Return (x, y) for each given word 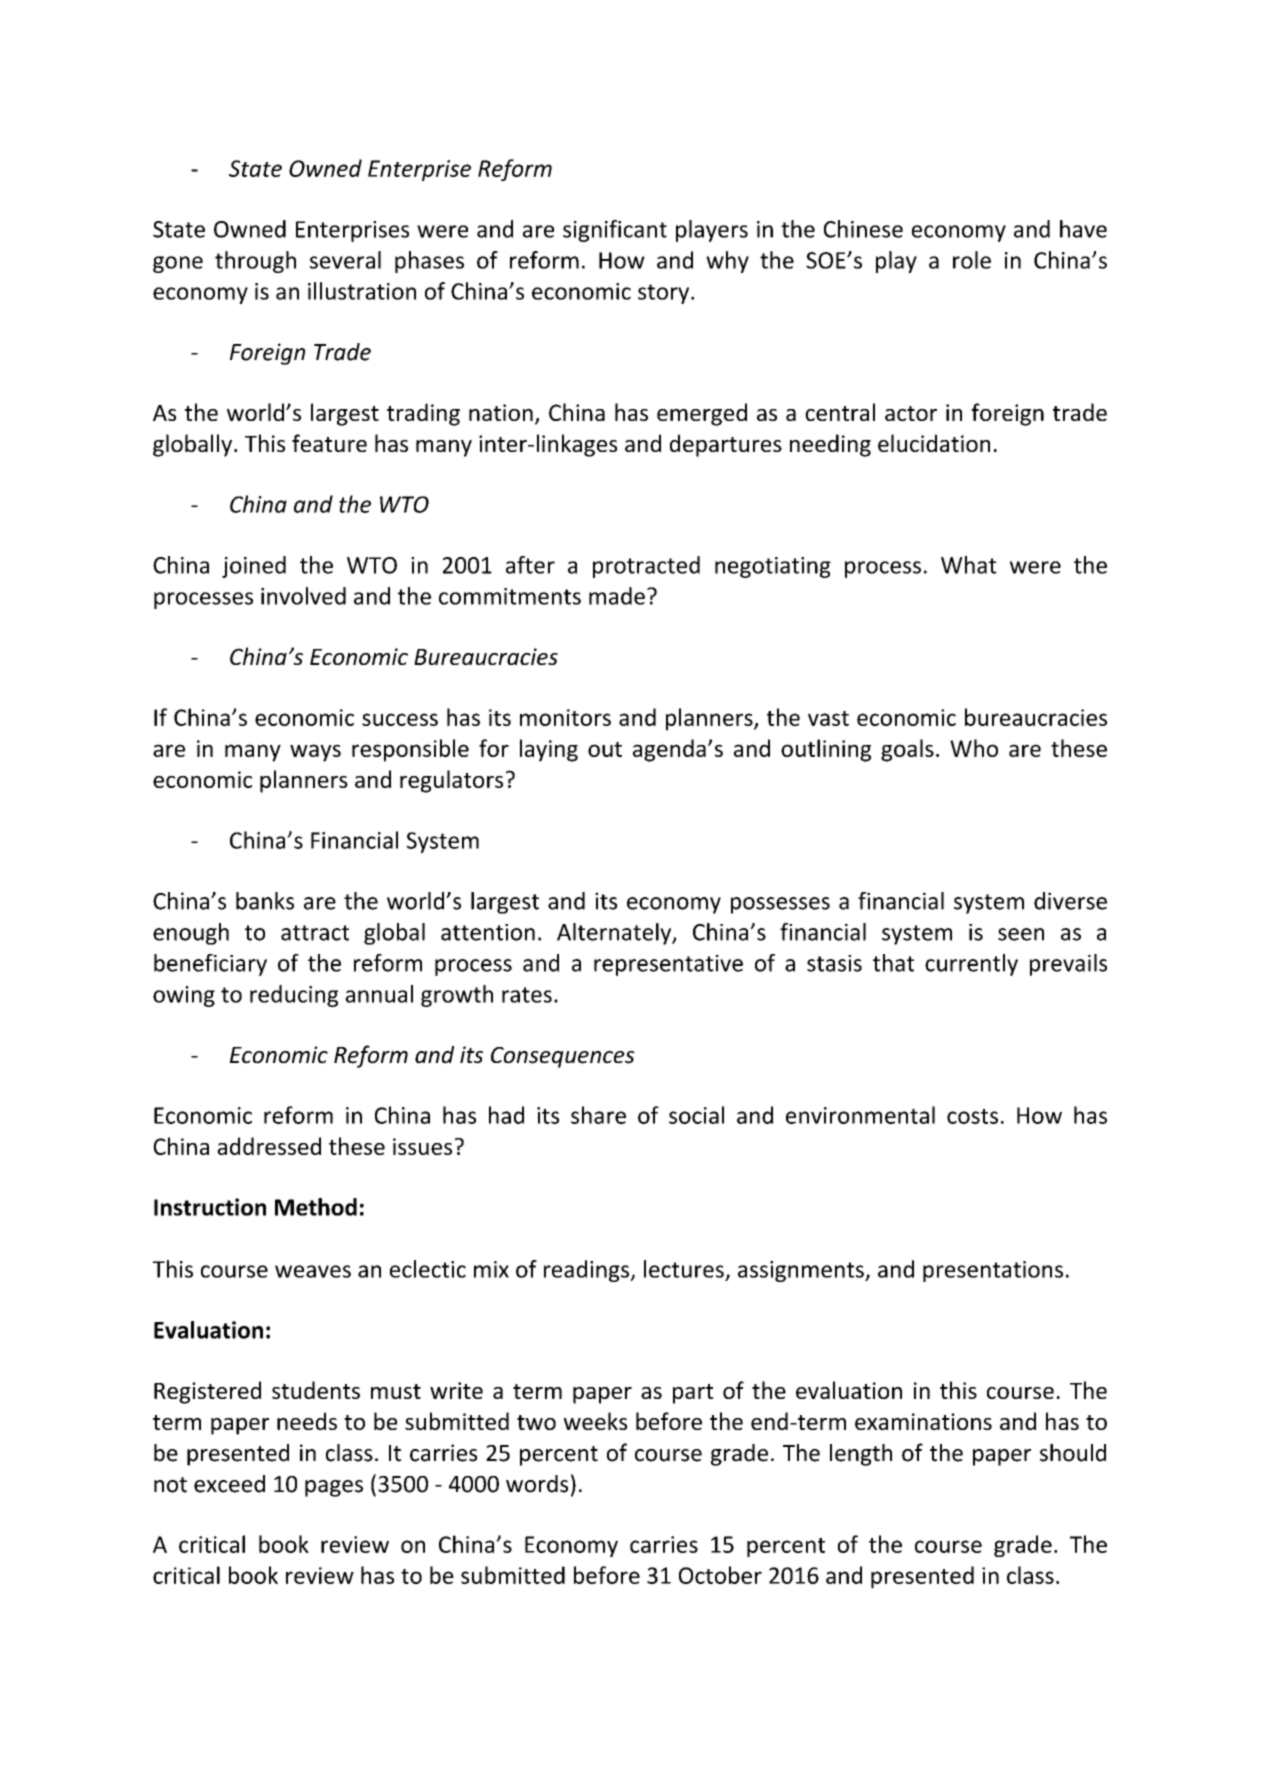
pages (334, 1488)
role (972, 260)
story (665, 294)
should (1073, 1453)
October (720, 1575)
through (255, 262)
